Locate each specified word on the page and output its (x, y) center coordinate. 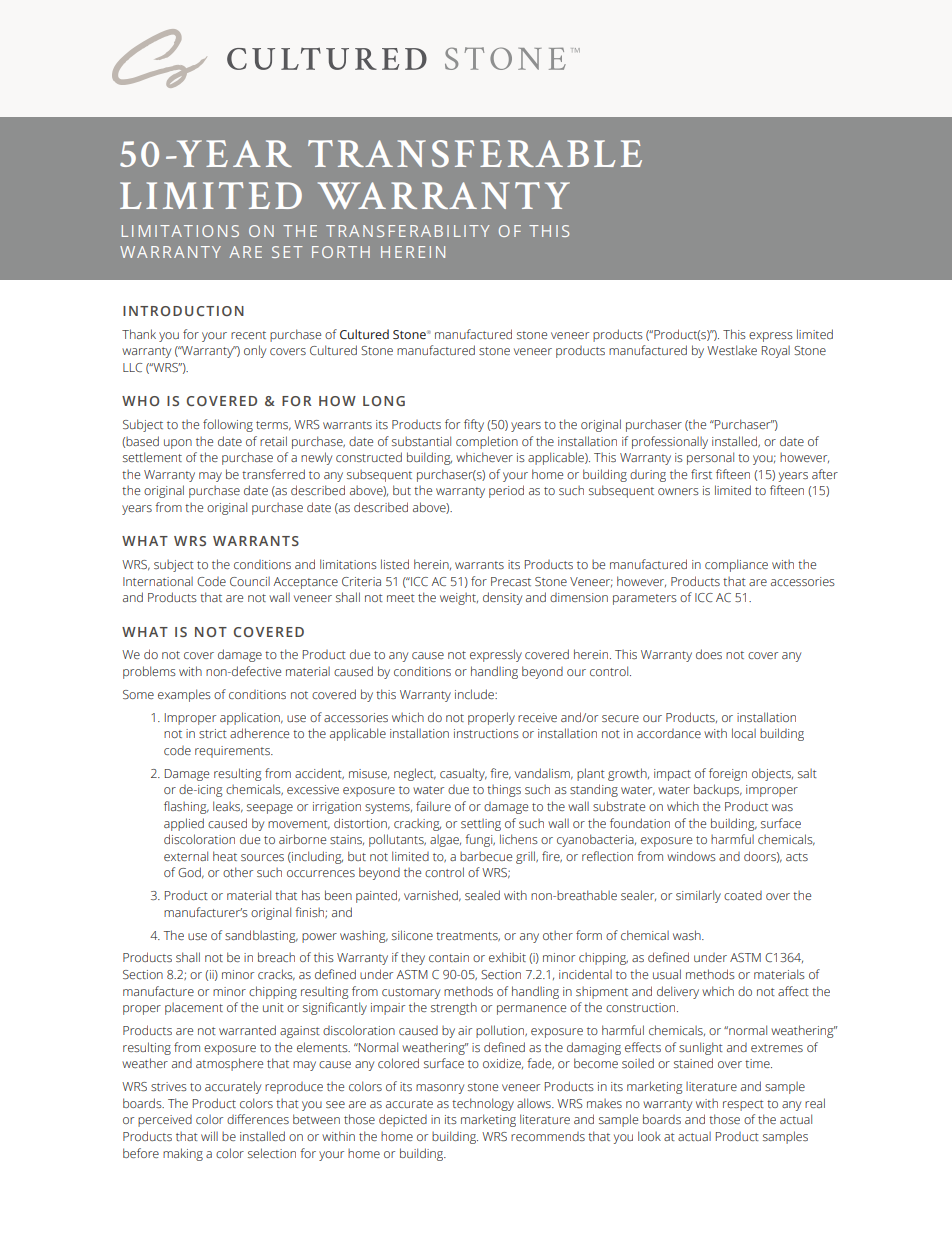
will (209, 1136)
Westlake (732, 350)
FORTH (341, 252)
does (709, 654)
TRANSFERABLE (475, 153)
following (228, 425)
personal (710, 458)
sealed (482, 895)
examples (184, 695)
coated (743, 895)
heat (225, 856)
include (475, 694)
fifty (474, 425)
